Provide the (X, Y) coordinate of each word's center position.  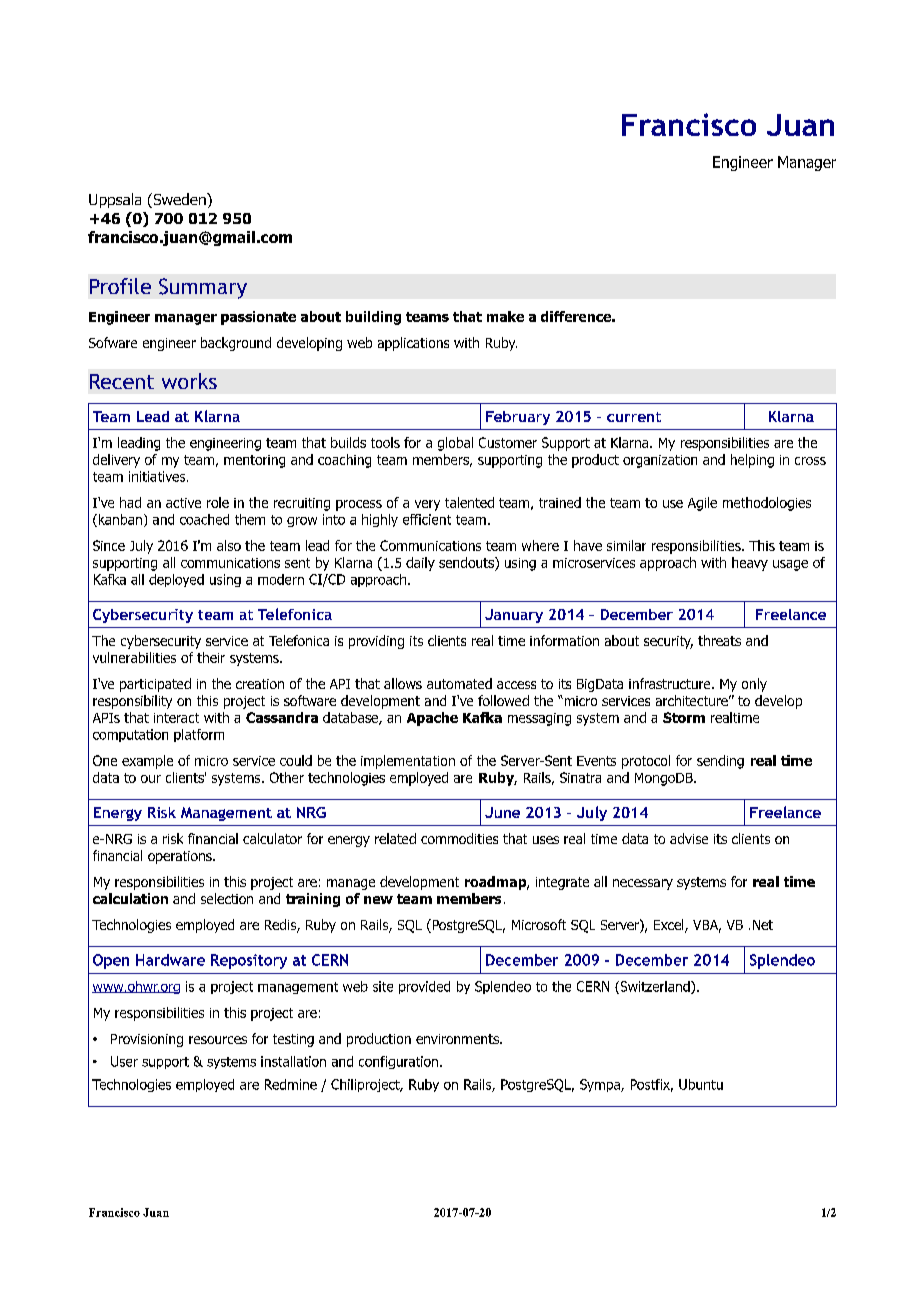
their (211, 657)
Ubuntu (701, 1084)
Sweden (179, 200)
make (505, 316)
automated (459, 683)
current (634, 417)
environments (458, 1039)
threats (719, 640)
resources (218, 1040)
